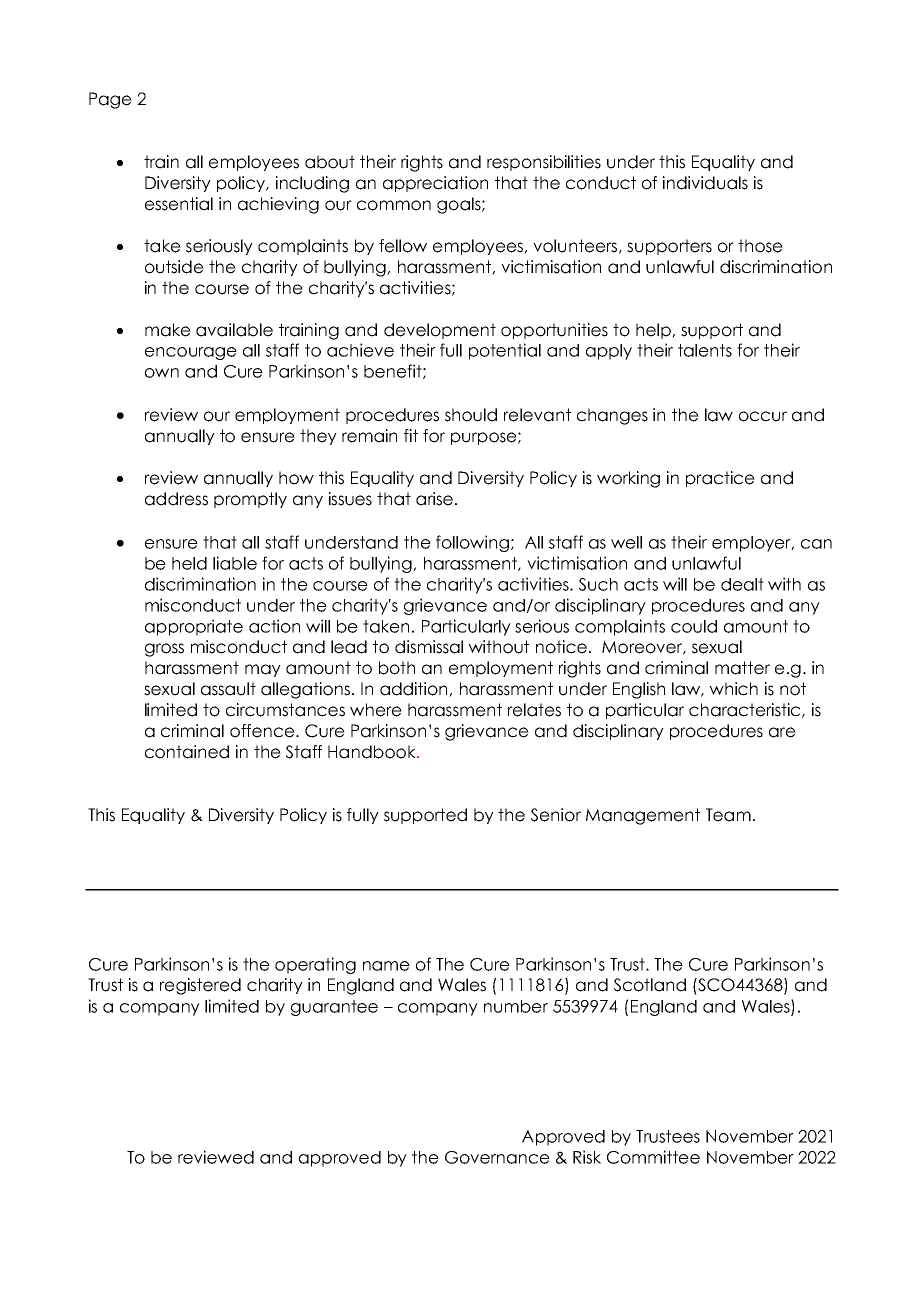 Image resolution: width=924 pixels, height=1308 pixels. What do you see at coordinates (694, 626) in the document?
I see `could` at bounding box center [694, 626].
